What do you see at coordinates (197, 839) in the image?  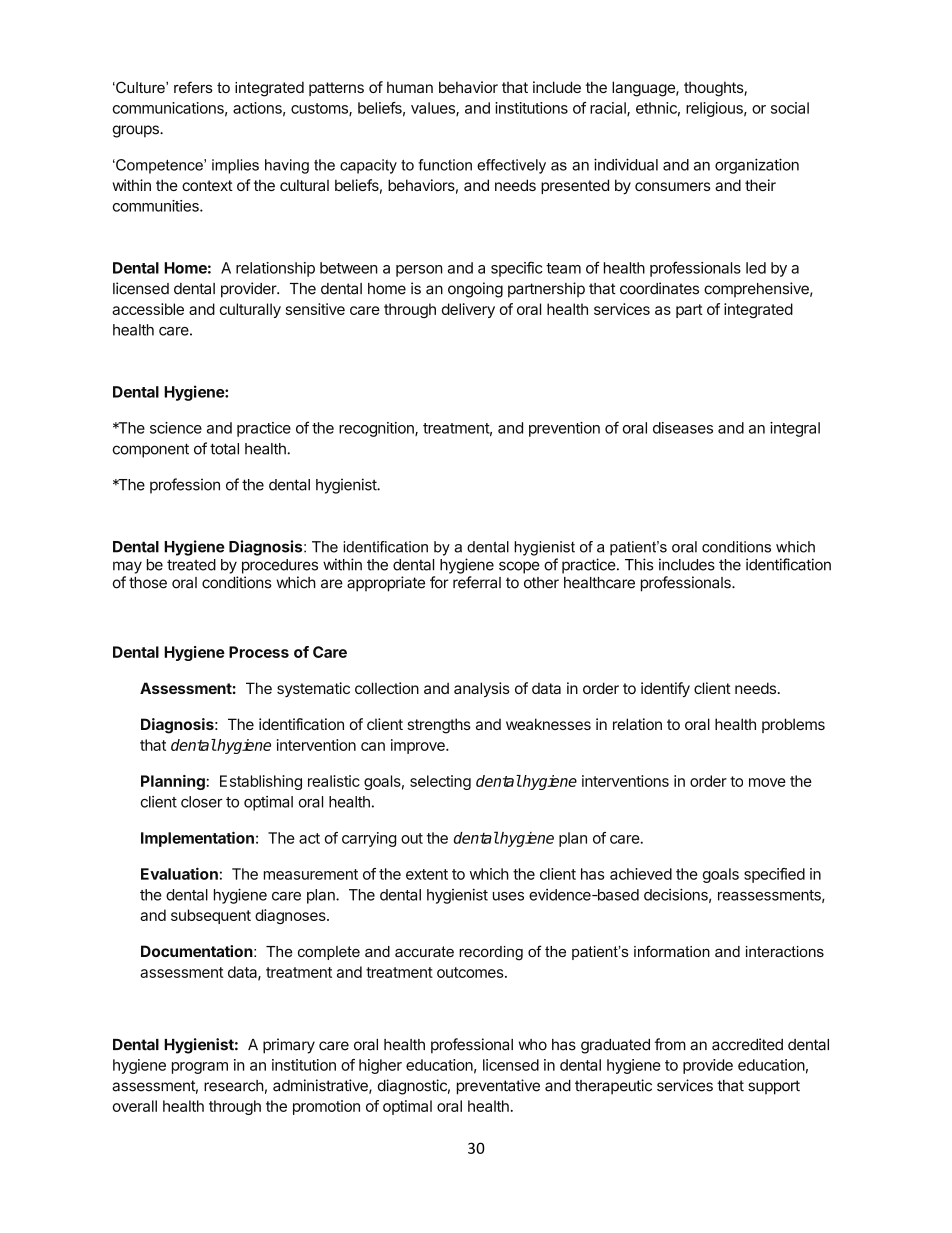 I see `Implementation` at bounding box center [197, 839].
